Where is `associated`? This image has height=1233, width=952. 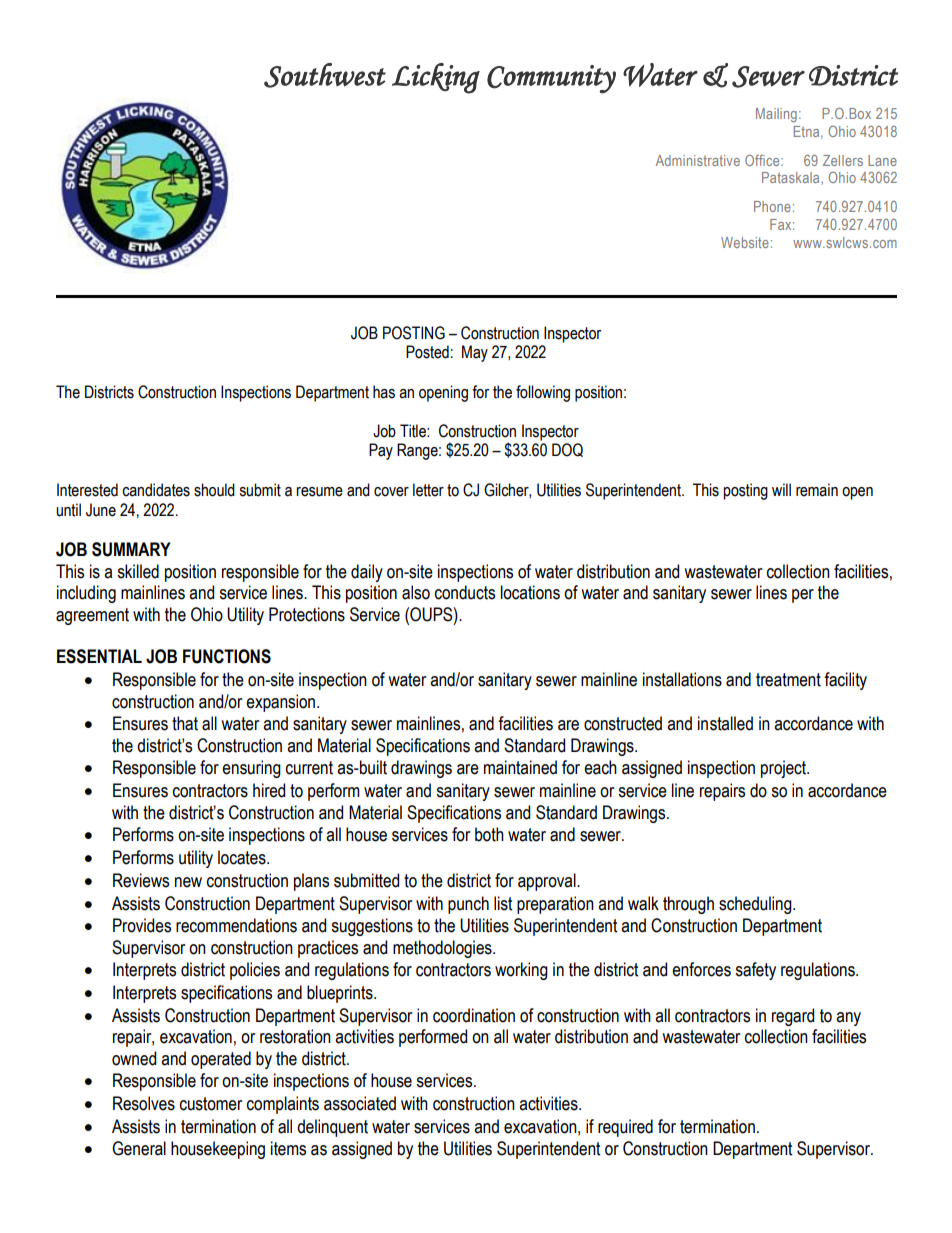
associated is located at coordinates (360, 1103).
